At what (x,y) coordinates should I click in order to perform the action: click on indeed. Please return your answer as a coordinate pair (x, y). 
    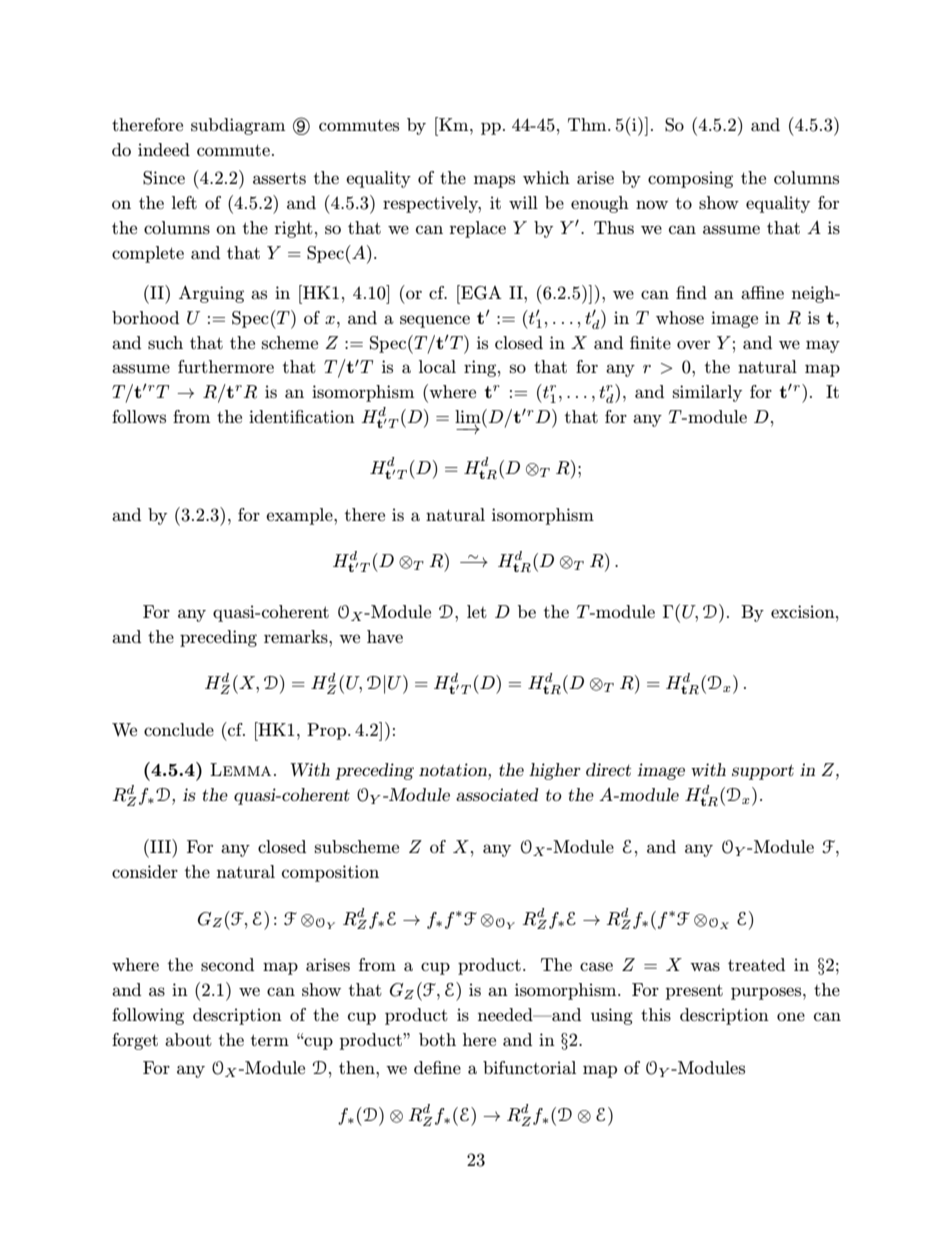
    Looking at the image, I should click on (164, 149).
